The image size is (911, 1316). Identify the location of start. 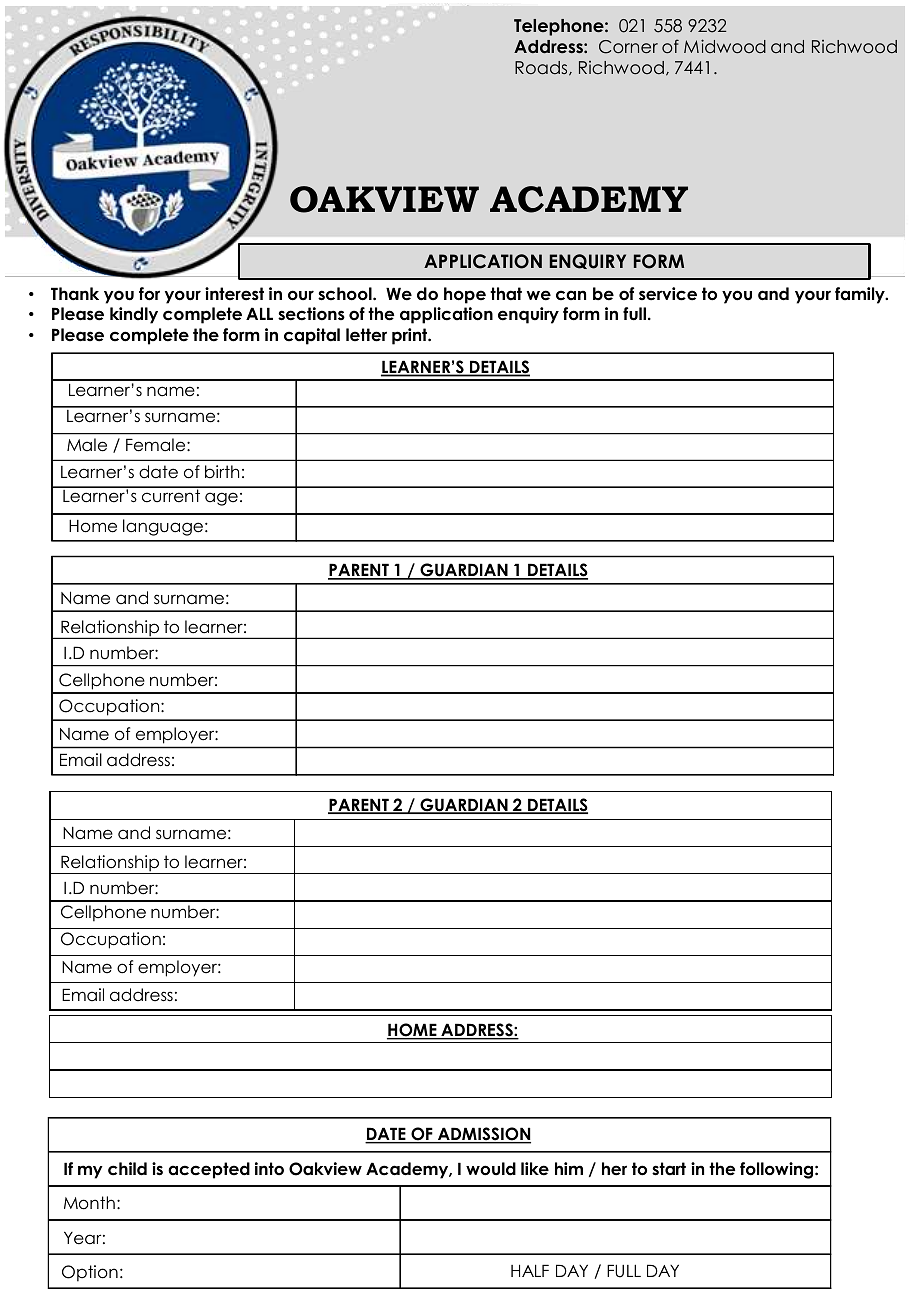
(669, 1169).
